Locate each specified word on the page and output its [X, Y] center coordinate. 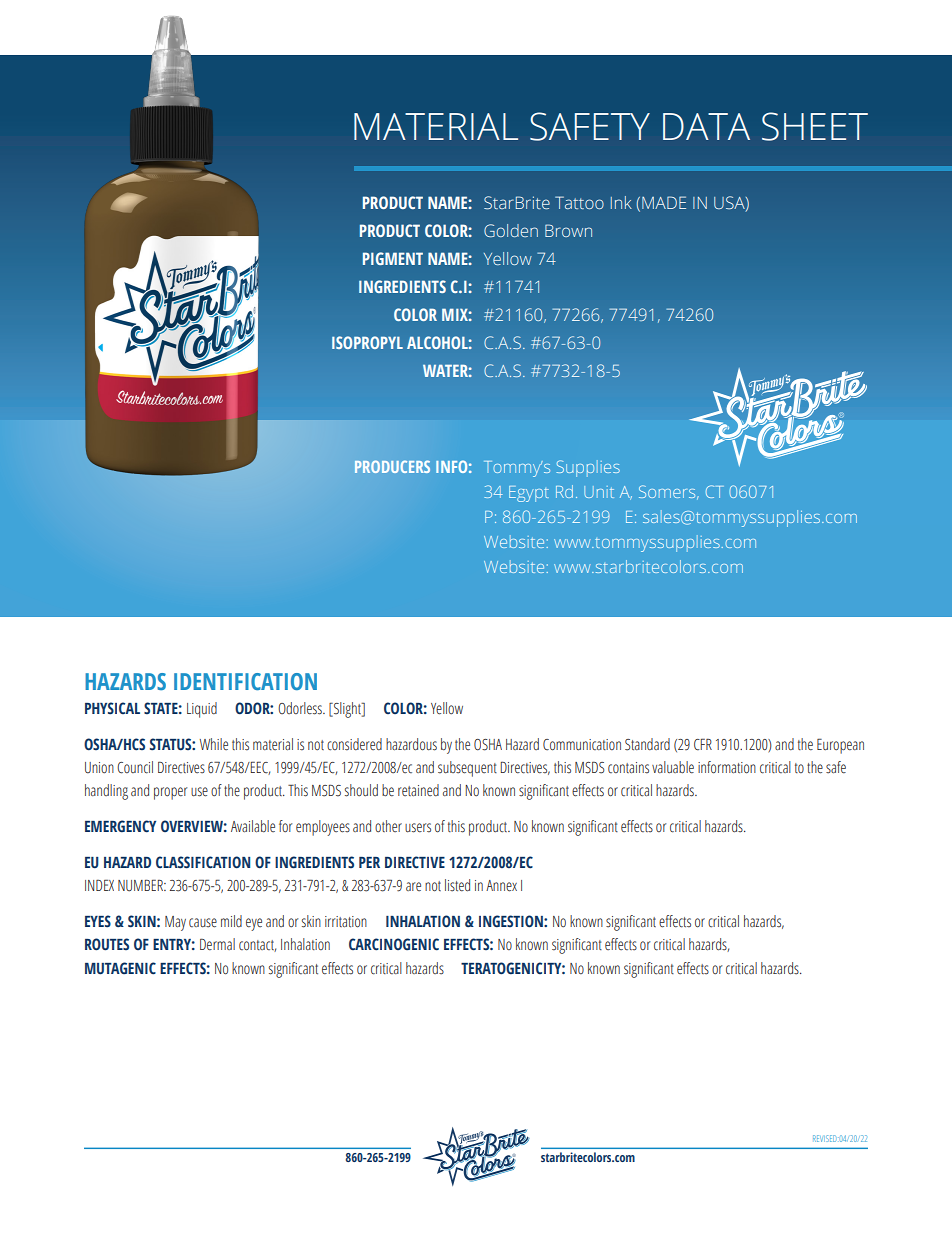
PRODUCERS [392, 466]
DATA [706, 126]
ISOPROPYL [367, 342]
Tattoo [579, 202]
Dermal [217, 944]
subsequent [467, 769]
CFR [703, 744]
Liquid [202, 710]
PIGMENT [393, 258]
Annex [501, 886]
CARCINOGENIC [394, 944]
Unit [599, 492]
